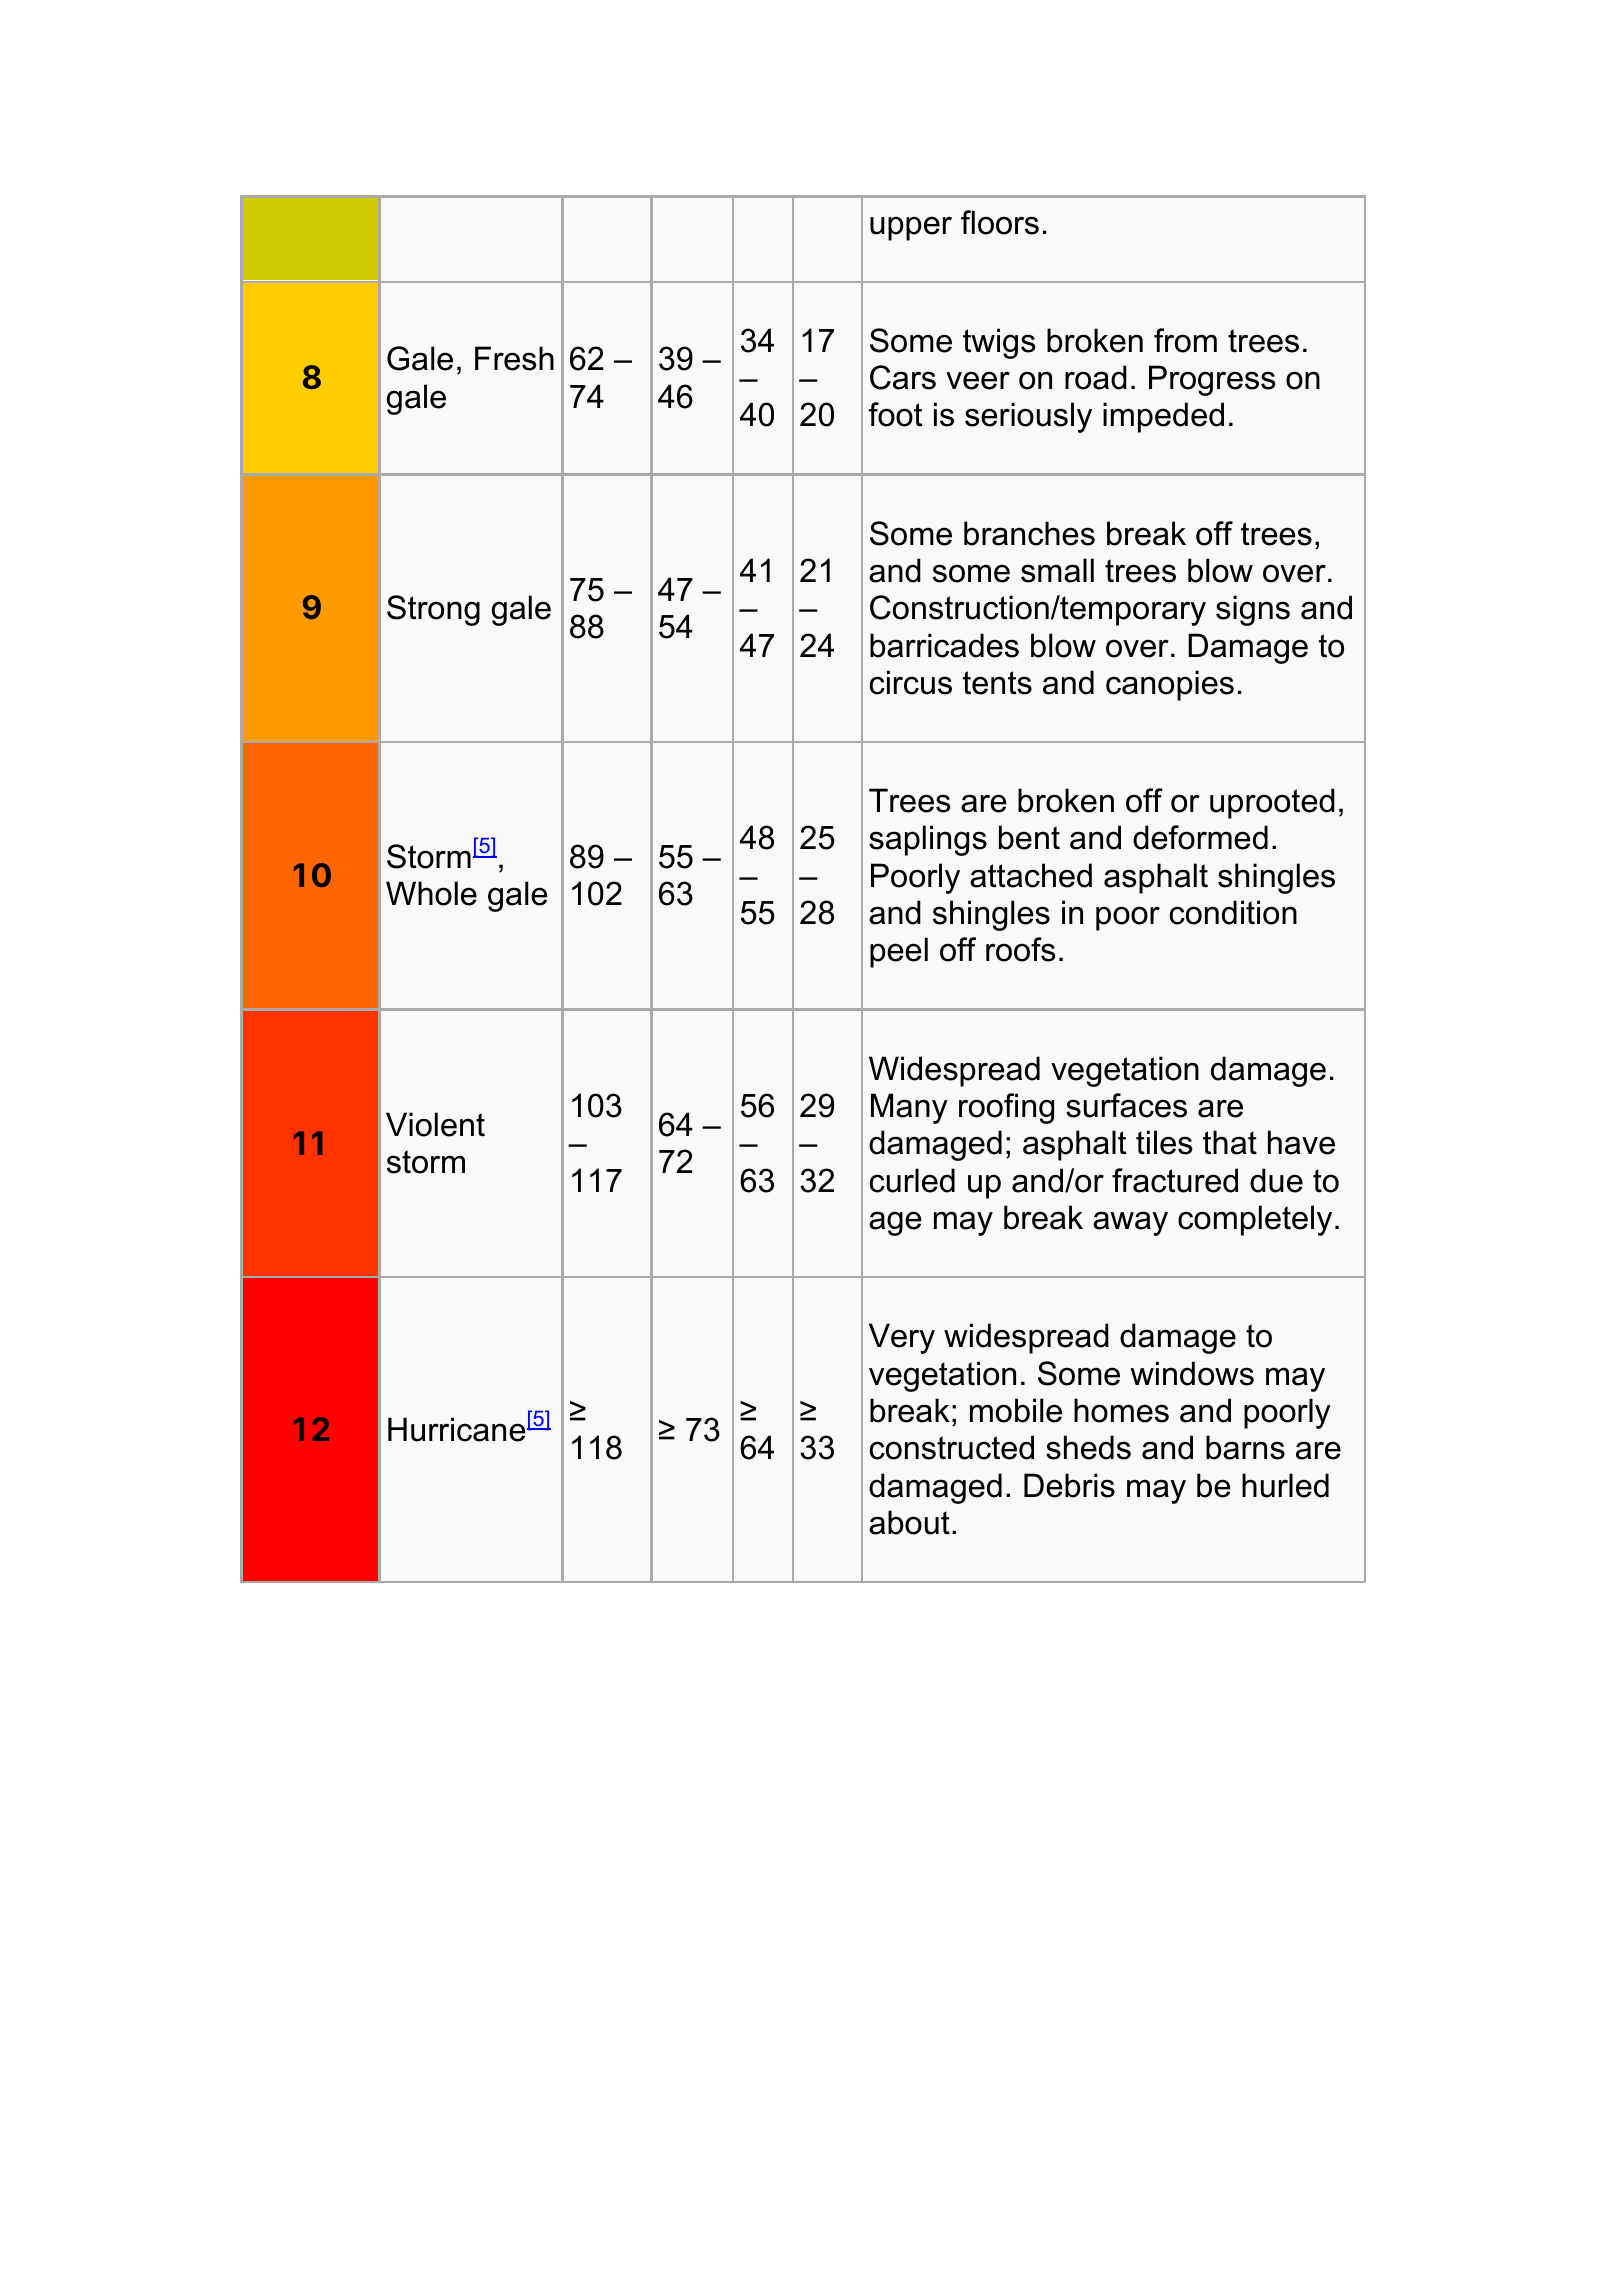 The width and height of the image is (1612, 2280). What do you see at coordinates (951, 1447) in the image?
I see `constructed` at bounding box center [951, 1447].
